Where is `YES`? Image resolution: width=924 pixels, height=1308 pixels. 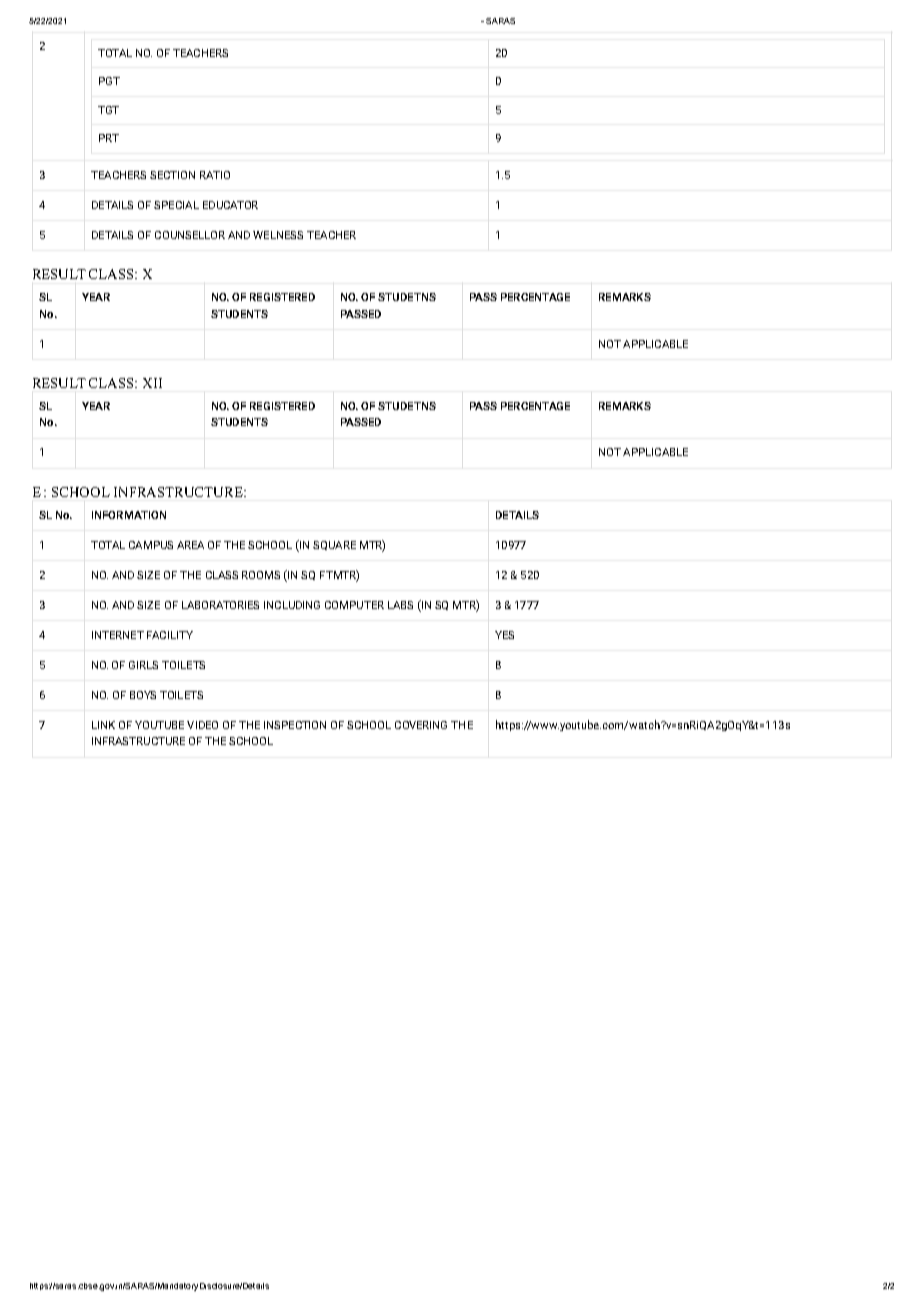
YES is located at coordinates (504, 635).
